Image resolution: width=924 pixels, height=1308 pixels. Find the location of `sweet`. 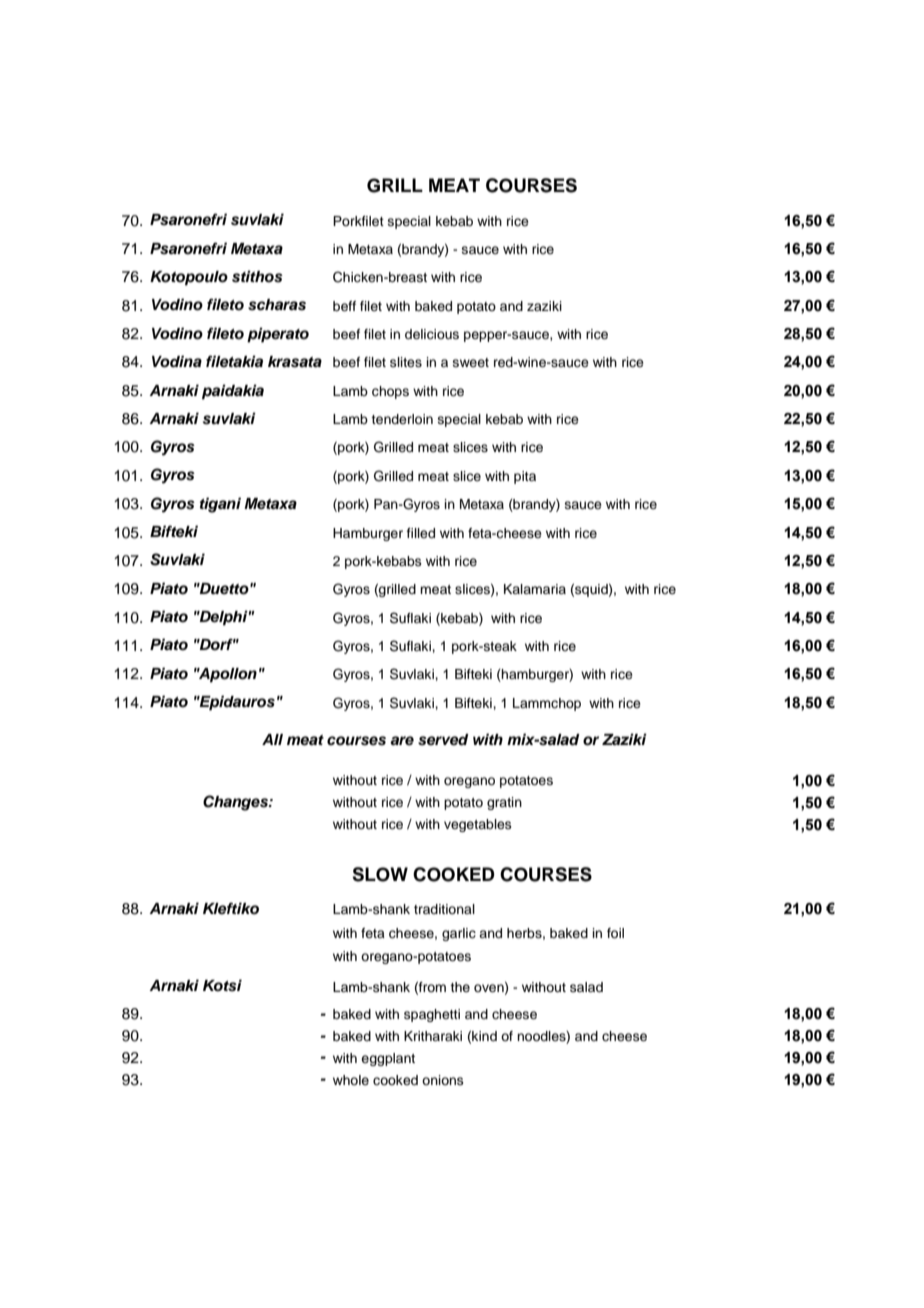

sweet is located at coordinates (471, 362).
